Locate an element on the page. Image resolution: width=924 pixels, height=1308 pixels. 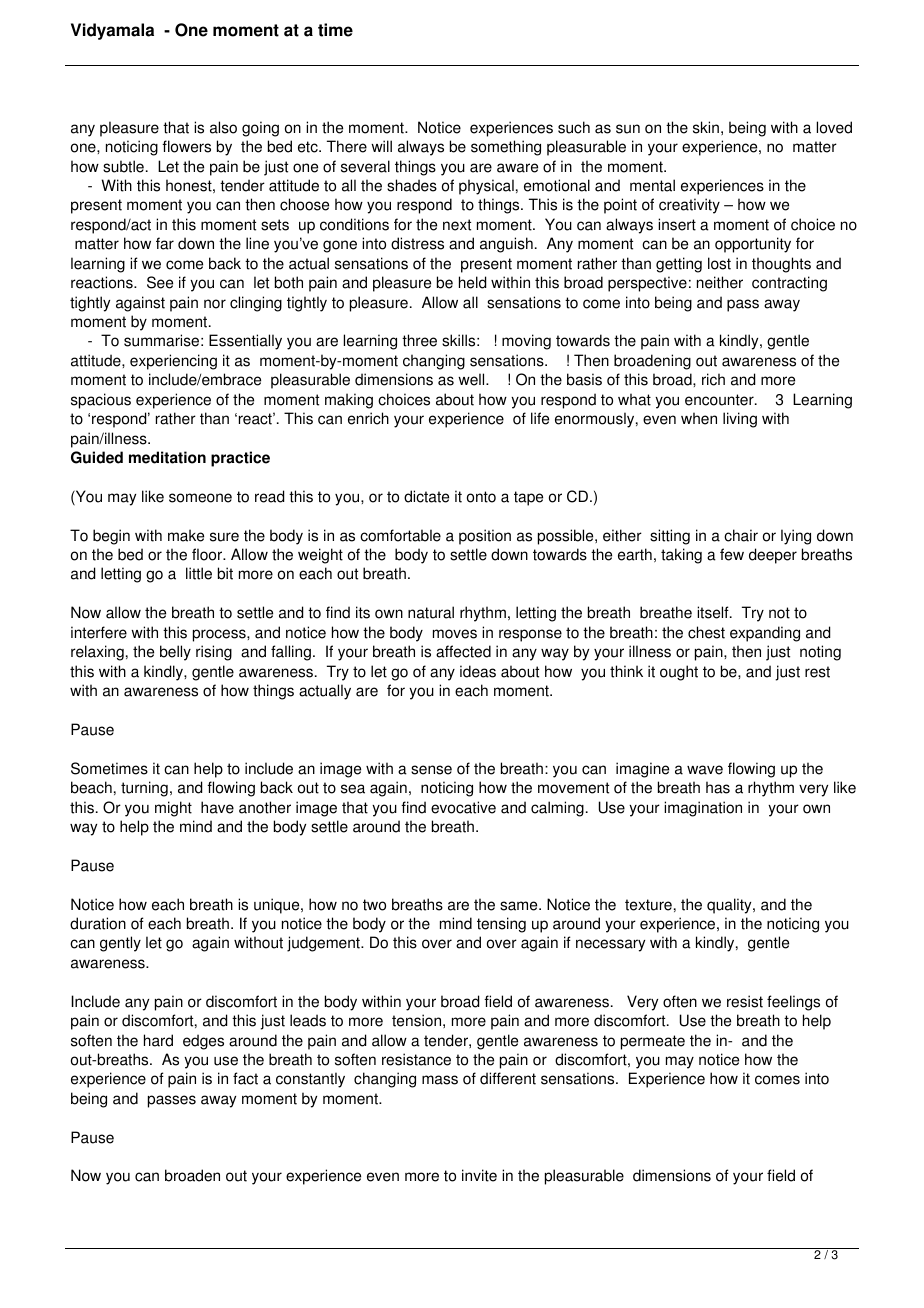
living is located at coordinates (740, 420).
